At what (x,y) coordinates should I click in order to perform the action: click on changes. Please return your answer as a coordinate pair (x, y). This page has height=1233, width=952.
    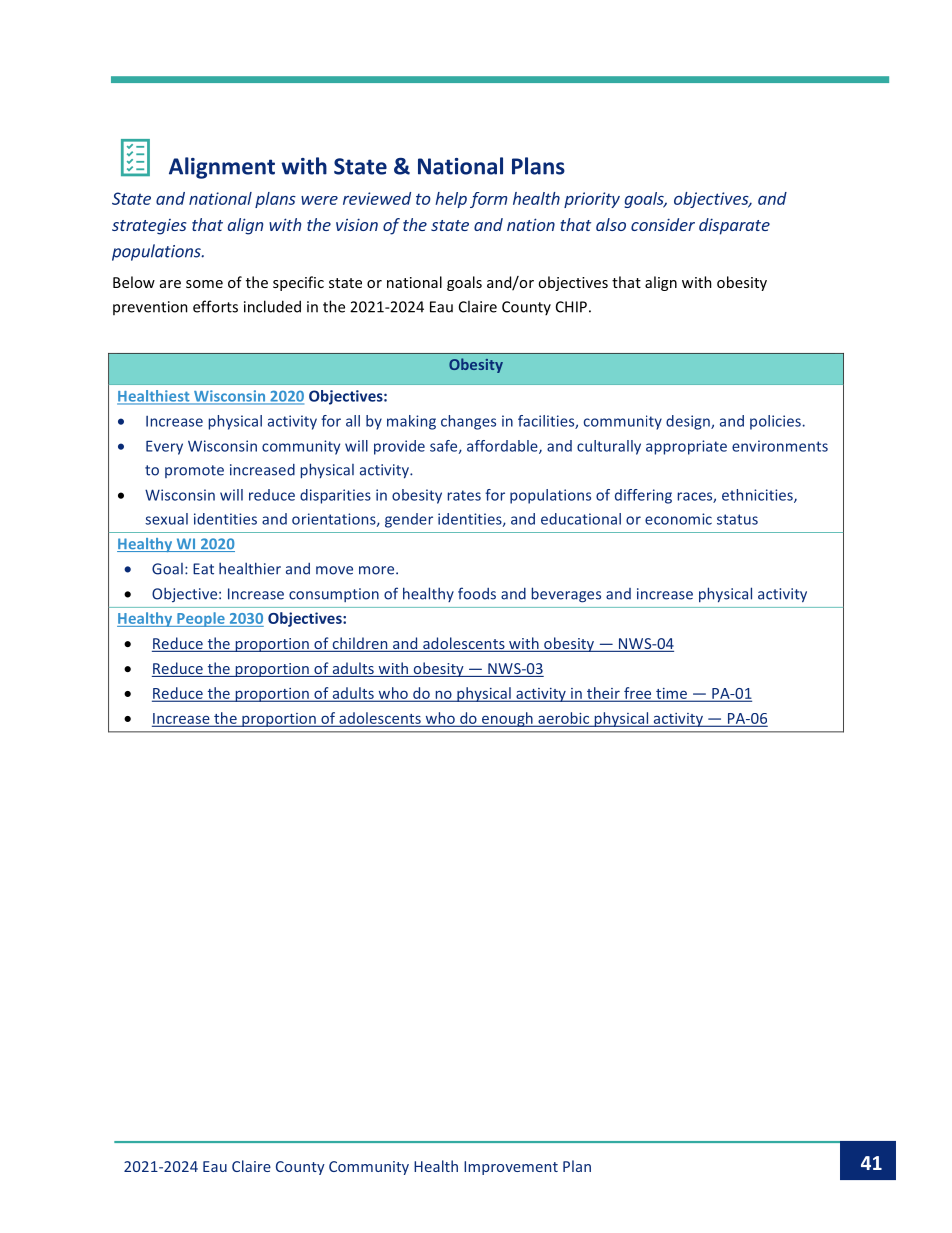
    Looking at the image, I should click on (468, 422).
